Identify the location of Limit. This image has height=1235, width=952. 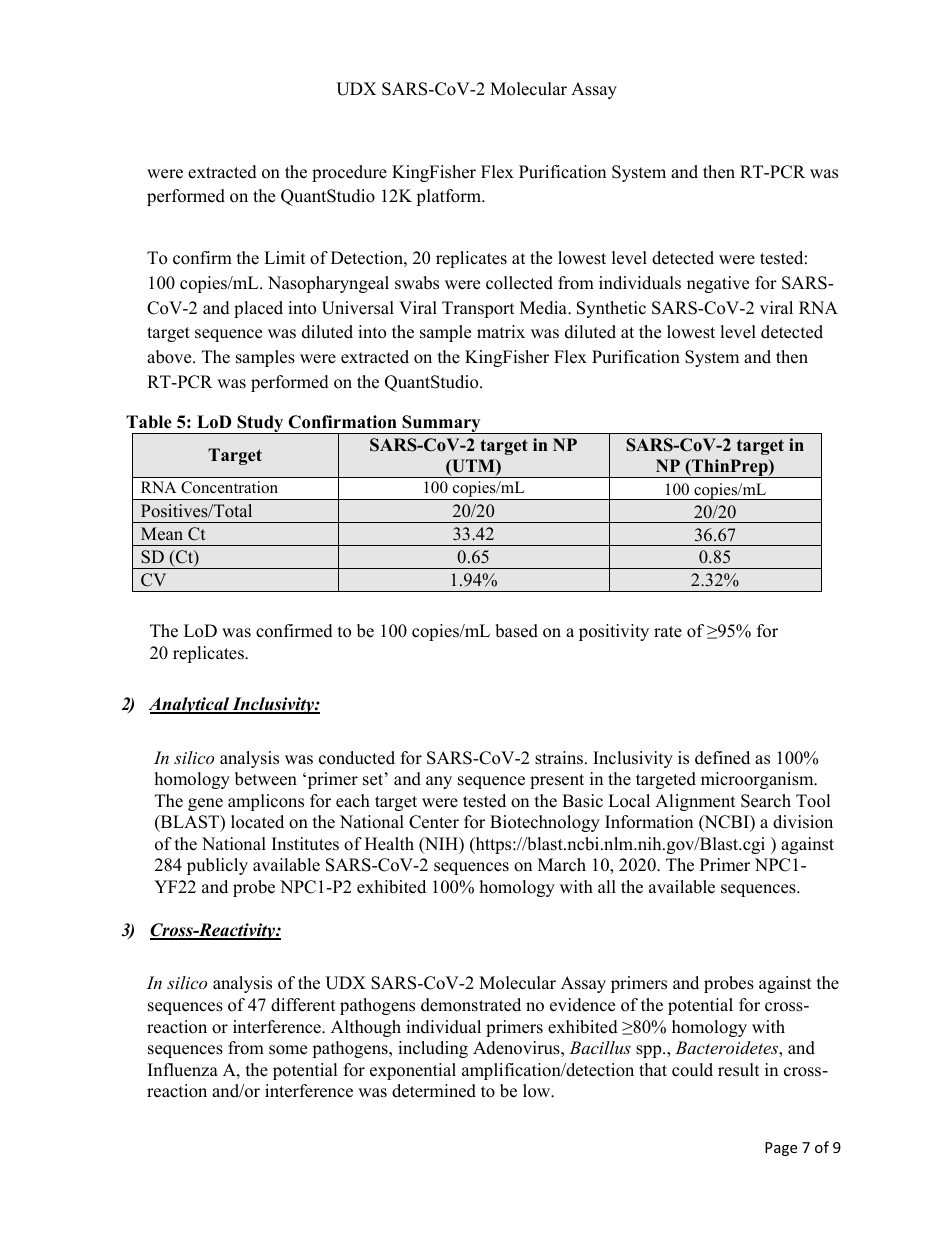
(285, 257).
